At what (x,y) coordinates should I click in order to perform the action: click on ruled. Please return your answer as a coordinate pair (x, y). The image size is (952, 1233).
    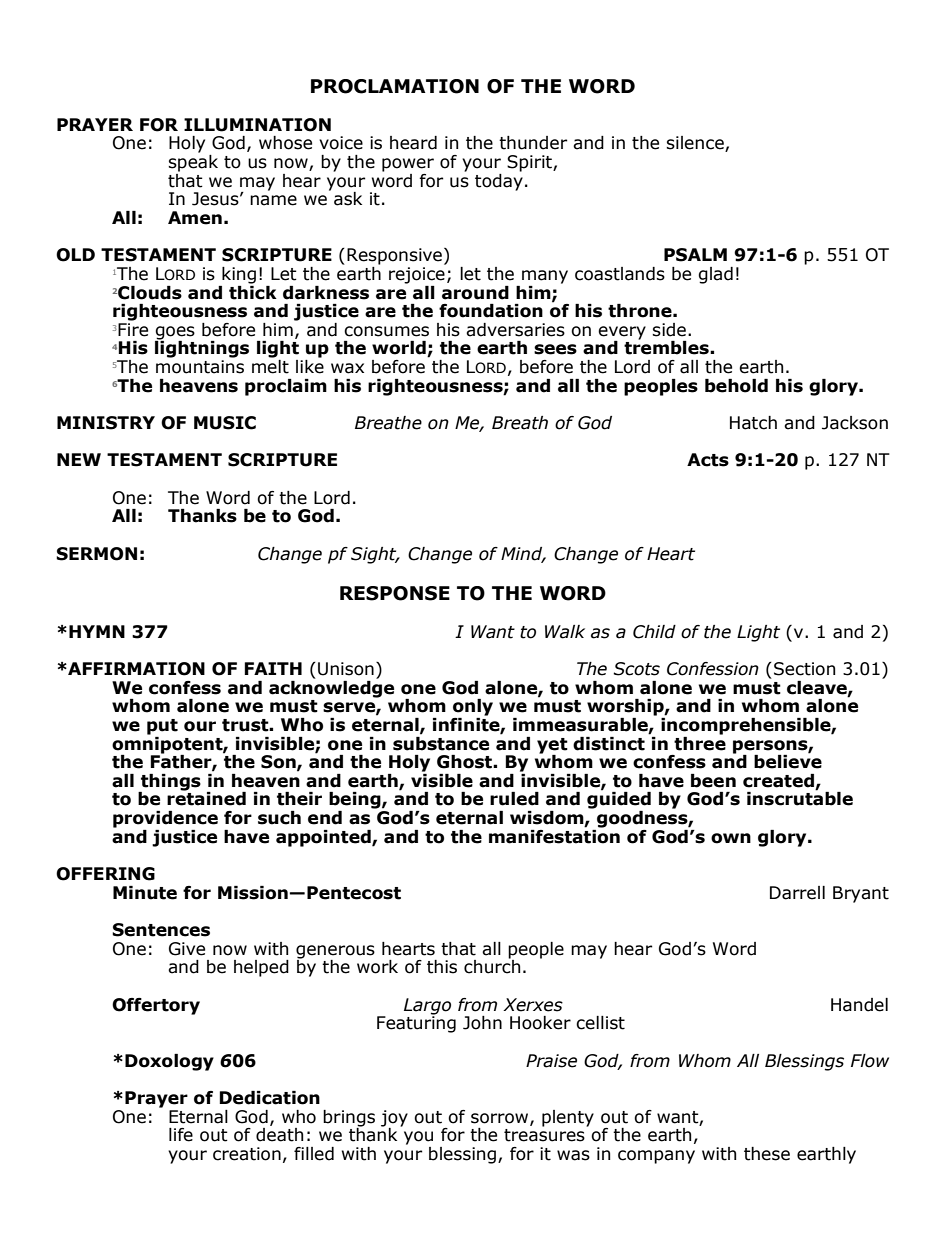
    Looking at the image, I should click on (514, 799).
